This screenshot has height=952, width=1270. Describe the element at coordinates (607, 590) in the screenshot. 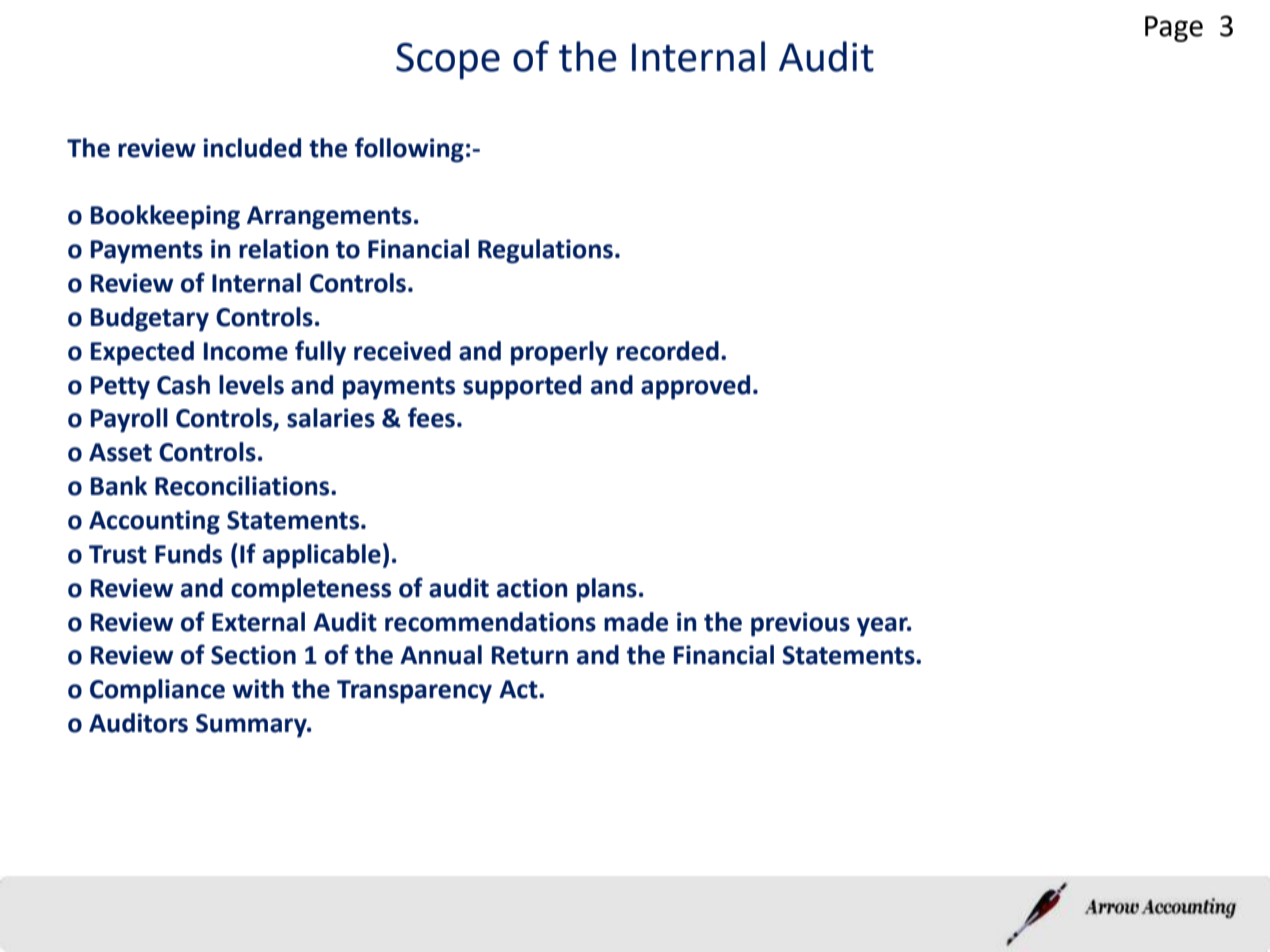

I see `plans` at that location.
